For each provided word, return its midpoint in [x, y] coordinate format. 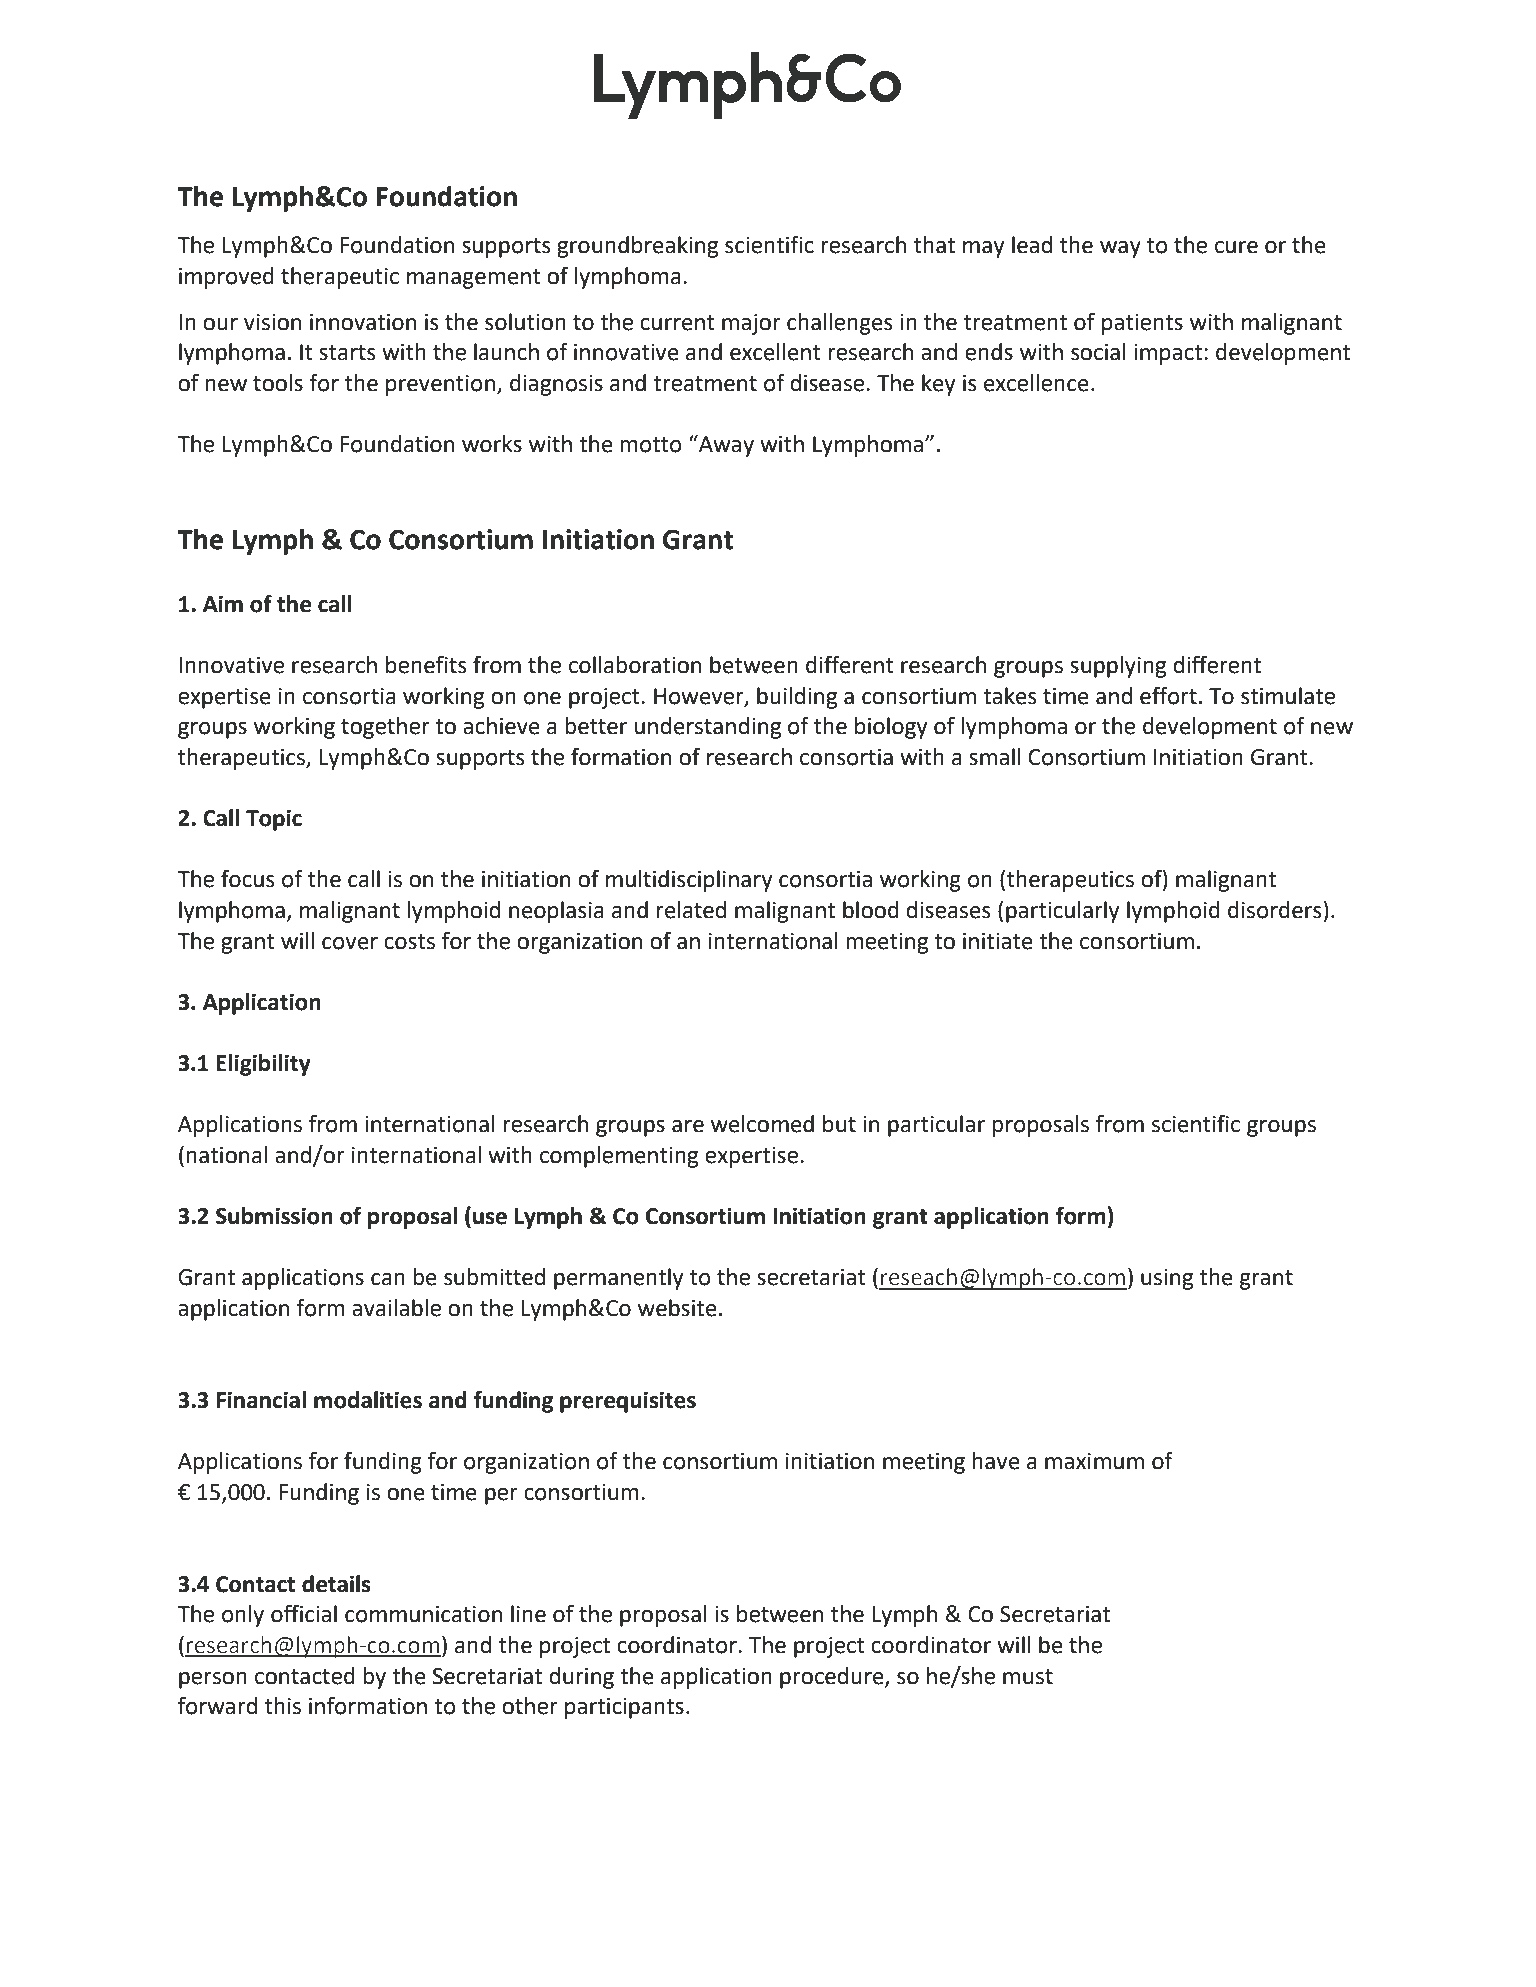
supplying [1118, 667]
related [691, 910]
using [1167, 1279]
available [396, 1308]
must [1028, 1677]
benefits [426, 665]
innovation [363, 322]
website [677, 1308]
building [797, 698]
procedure [833, 1678]
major [751, 324]
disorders [1275, 910]
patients [1142, 324]
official [304, 1614]
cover [350, 943]
